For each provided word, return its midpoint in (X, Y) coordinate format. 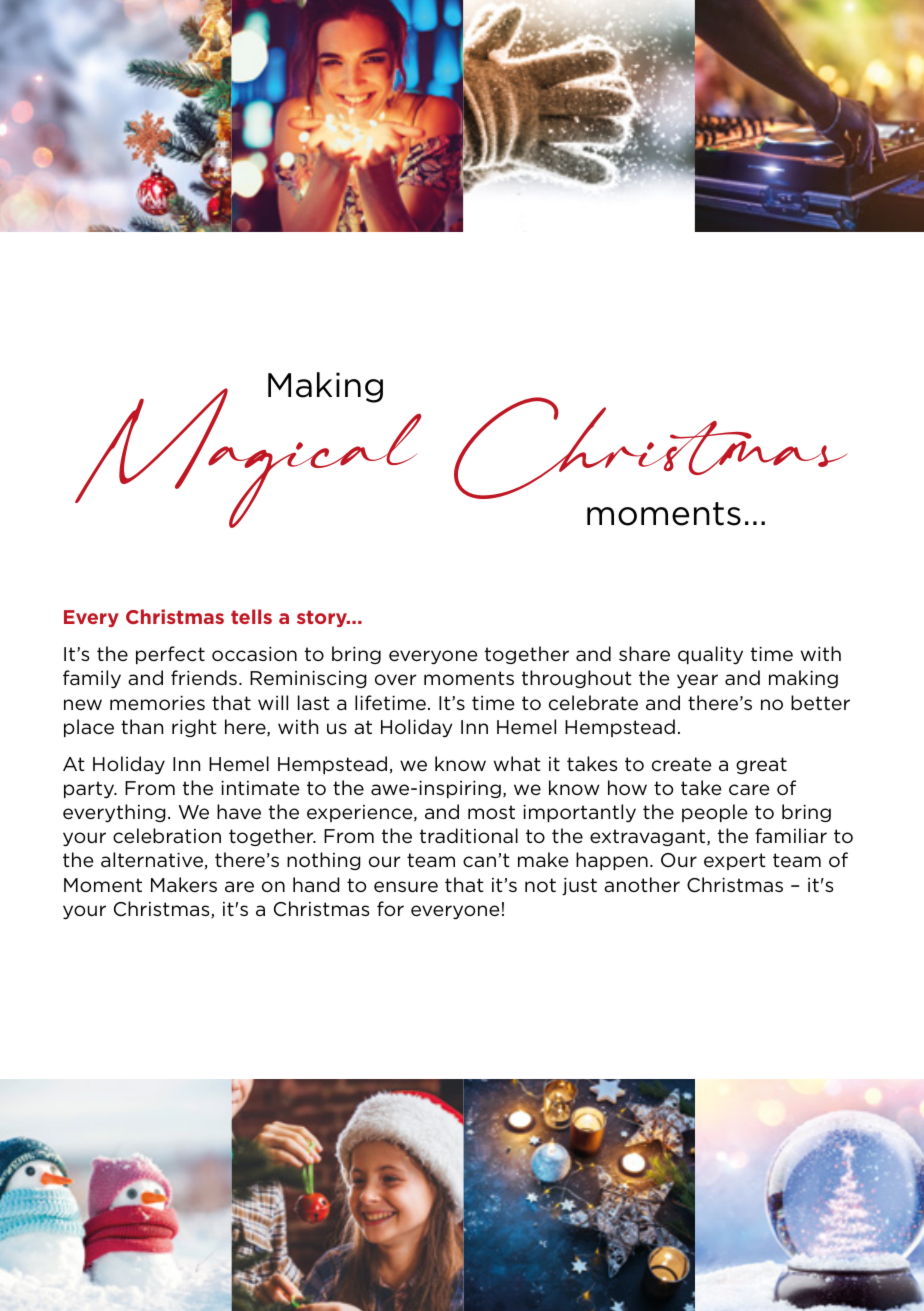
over (395, 680)
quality (710, 655)
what (517, 763)
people (715, 813)
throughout (577, 679)
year (697, 681)
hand (316, 884)
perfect (170, 655)
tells (251, 616)
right (194, 728)
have (239, 812)
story (323, 618)
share (644, 654)
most (491, 812)
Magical (248, 457)
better (820, 703)
